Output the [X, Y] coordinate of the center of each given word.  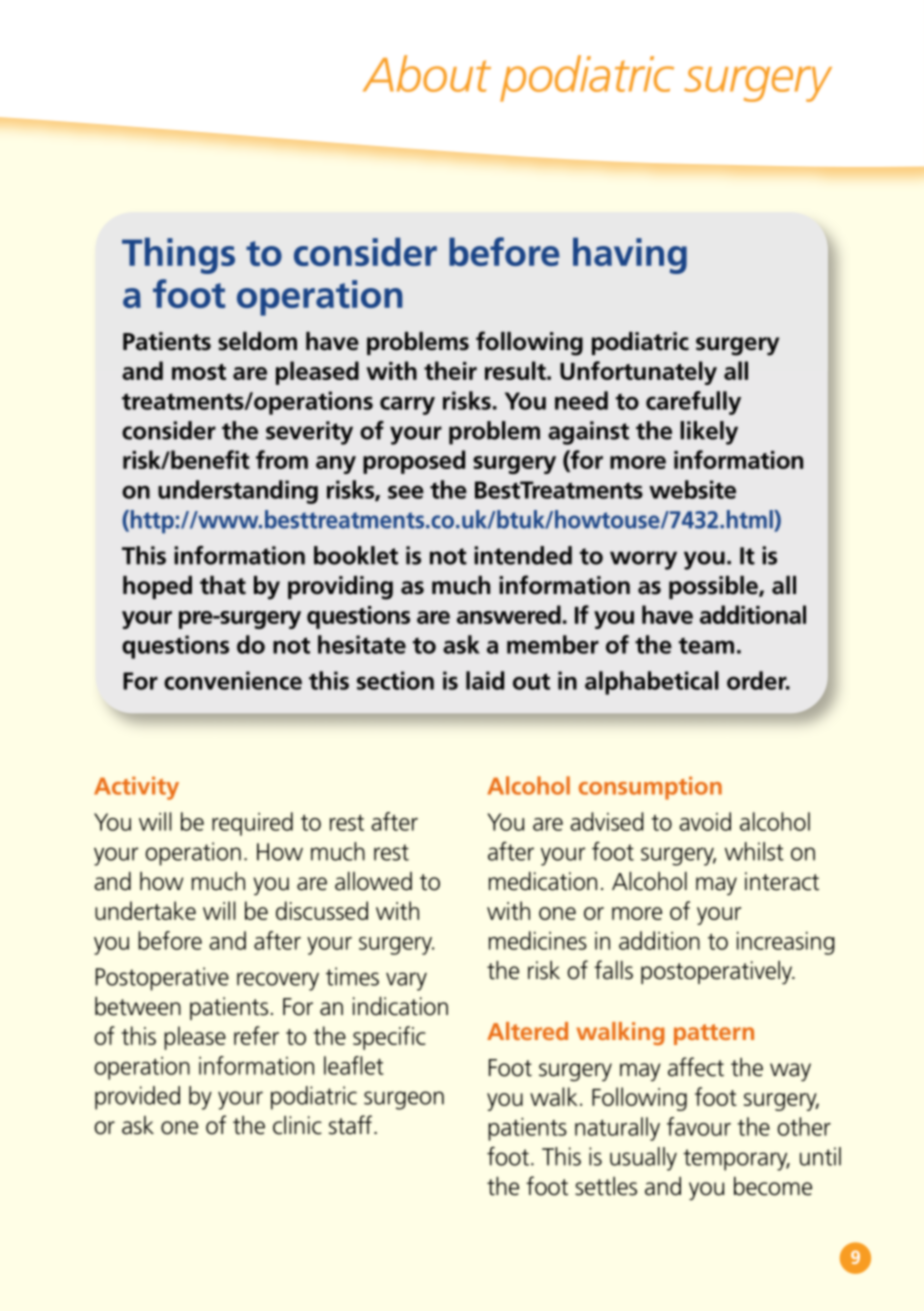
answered [509, 614]
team [706, 645]
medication [543, 881]
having [630, 255]
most [199, 372]
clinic [297, 1125]
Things [178, 255]
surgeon [404, 1100]
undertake [145, 910]
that [223, 585]
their [450, 370]
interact [782, 881]
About [427, 73]
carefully [693, 403]
